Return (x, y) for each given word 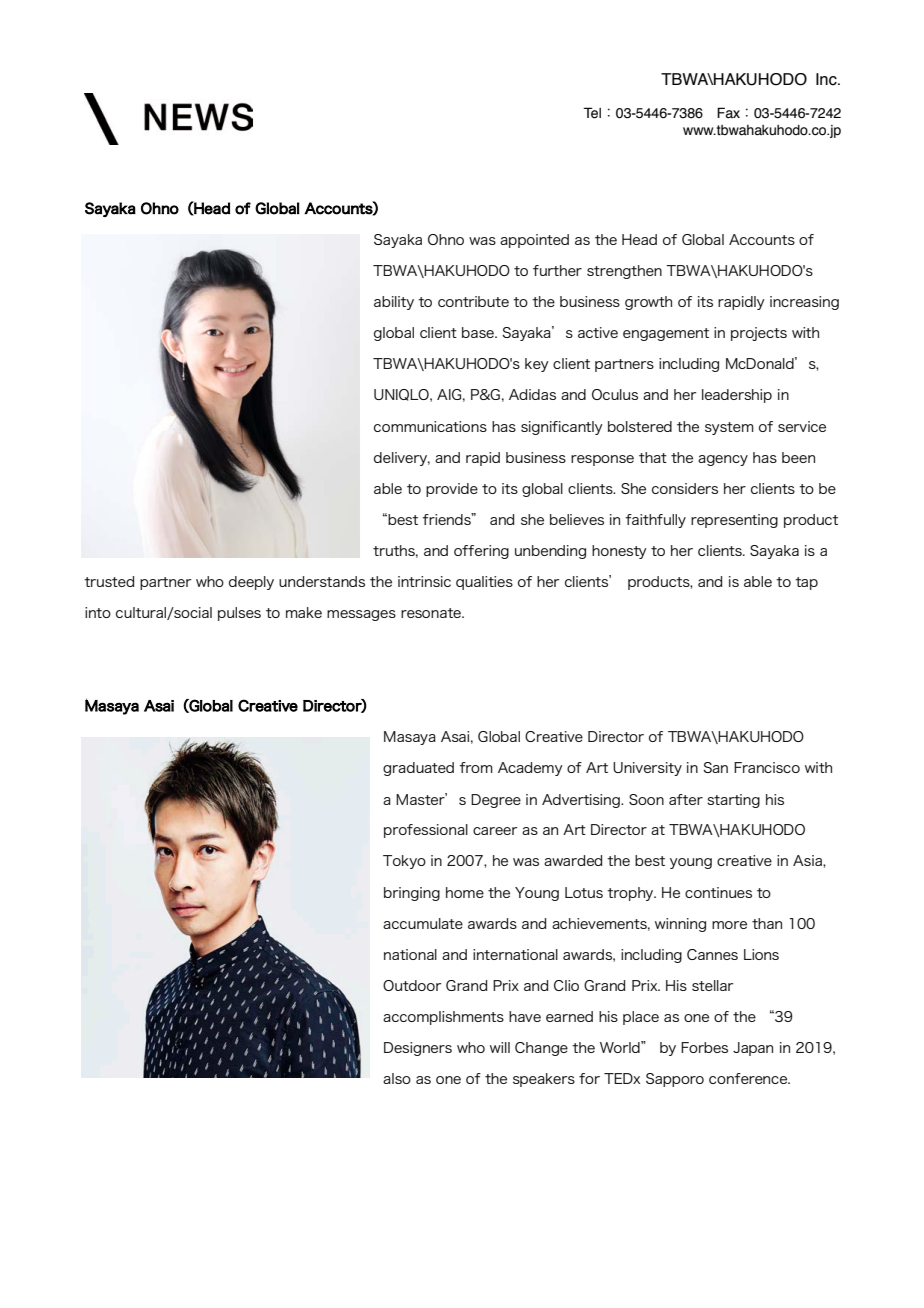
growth (648, 303)
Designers (418, 1049)
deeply (251, 583)
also (397, 1078)
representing (734, 521)
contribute (473, 301)
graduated (418, 769)
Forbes (704, 1047)
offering (481, 552)
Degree (496, 801)
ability (394, 303)
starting (733, 801)
